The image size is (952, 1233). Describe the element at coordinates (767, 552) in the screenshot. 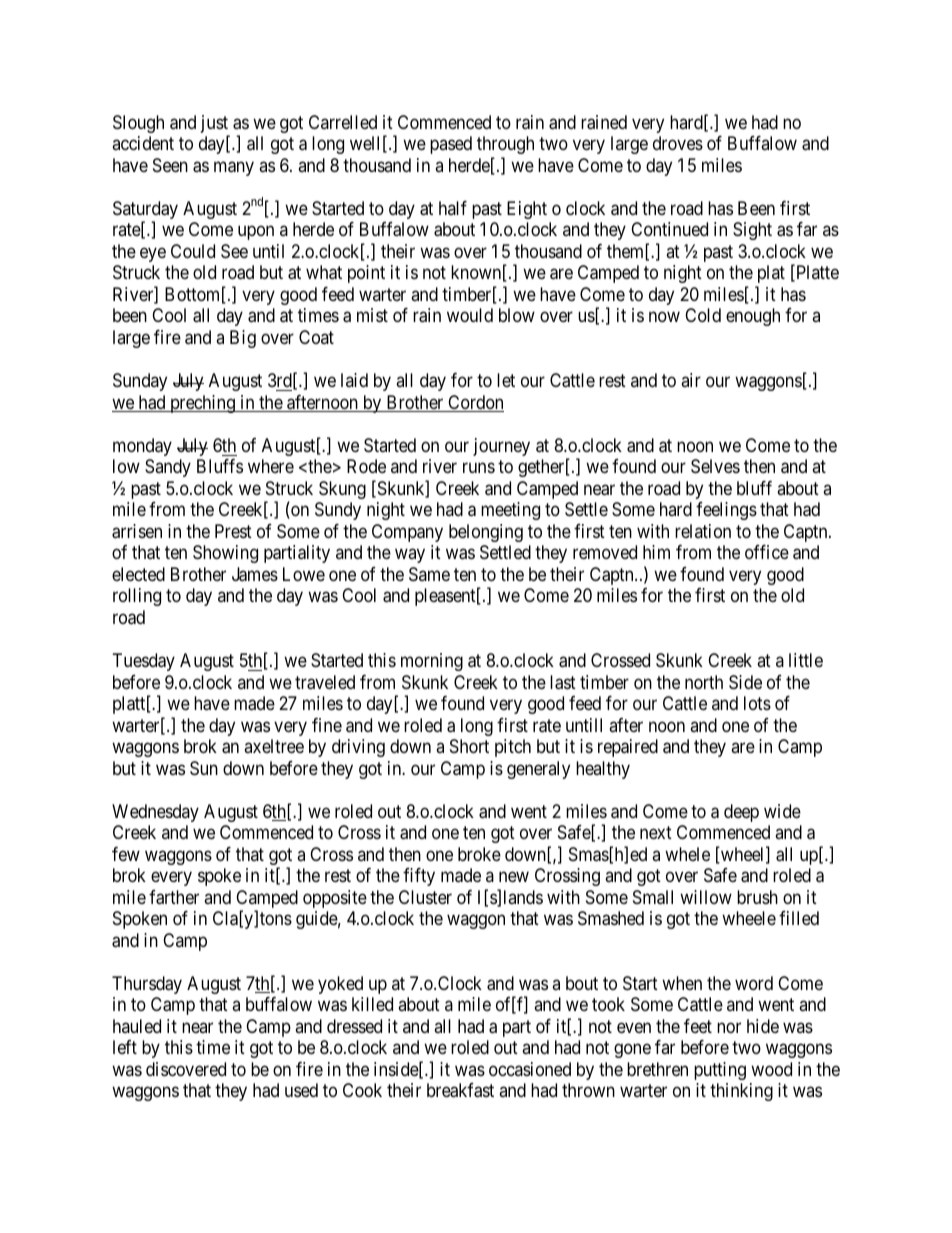

I see `office` at that location.
